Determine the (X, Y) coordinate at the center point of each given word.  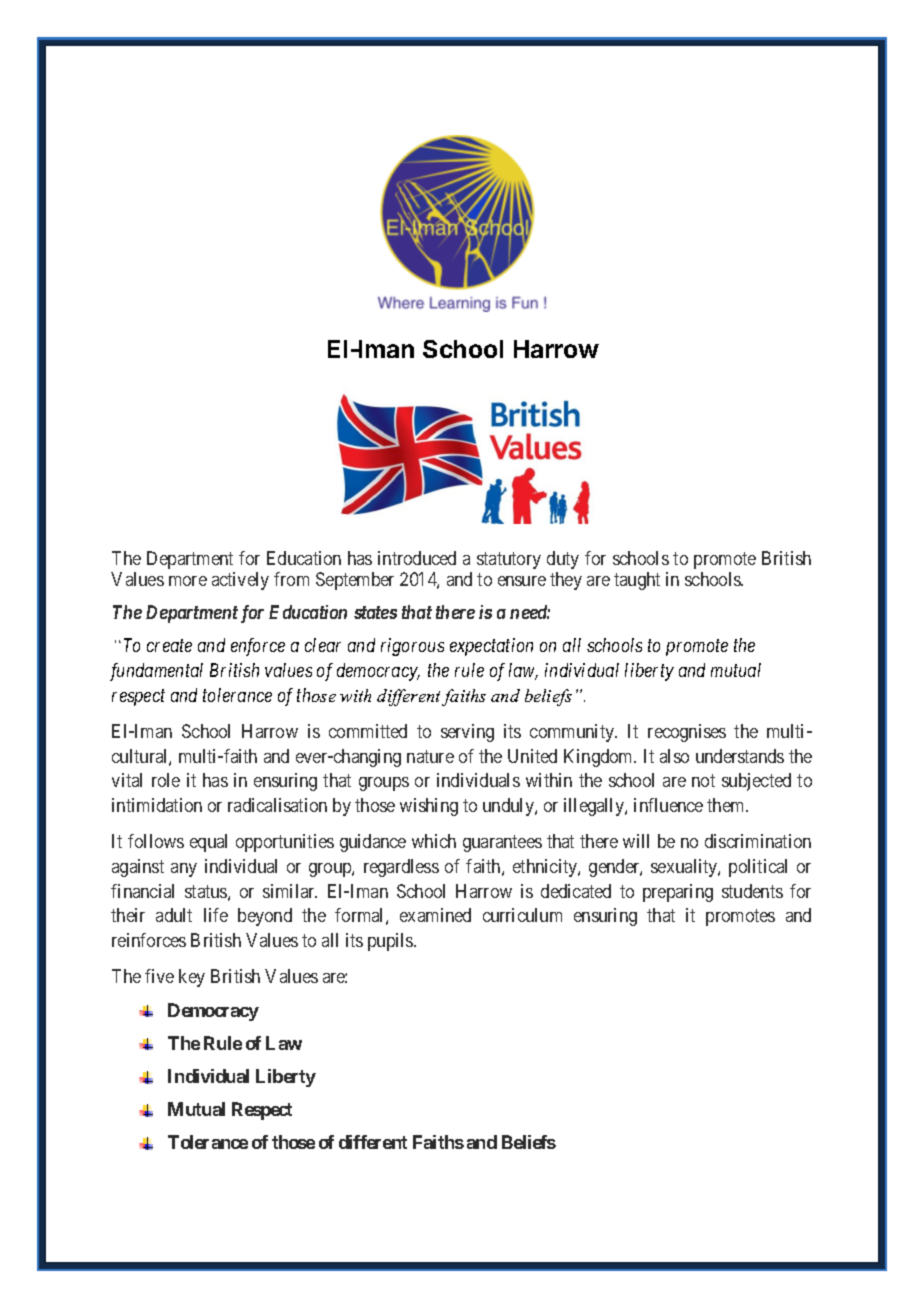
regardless (401, 868)
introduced (417, 558)
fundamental (156, 672)
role (166, 780)
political (758, 868)
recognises (687, 733)
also (674, 756)
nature (430, 756)
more (188, 581)
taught (637, 581)
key (192, 978)
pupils (391, 942)
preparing (678, 893)
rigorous (412, 647)
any (184, 870)
